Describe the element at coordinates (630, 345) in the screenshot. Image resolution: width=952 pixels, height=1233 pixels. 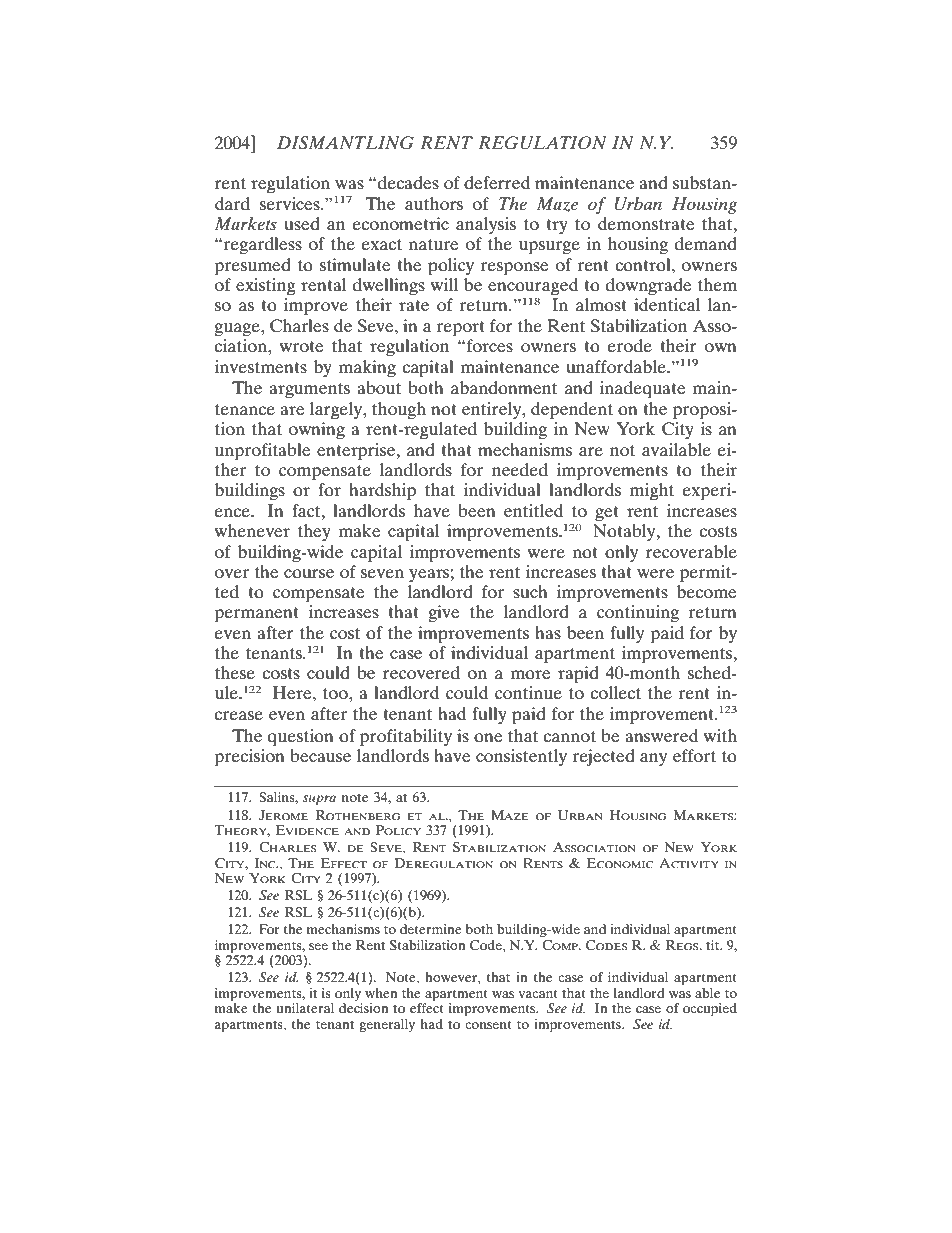
I see `erode` at that location.
